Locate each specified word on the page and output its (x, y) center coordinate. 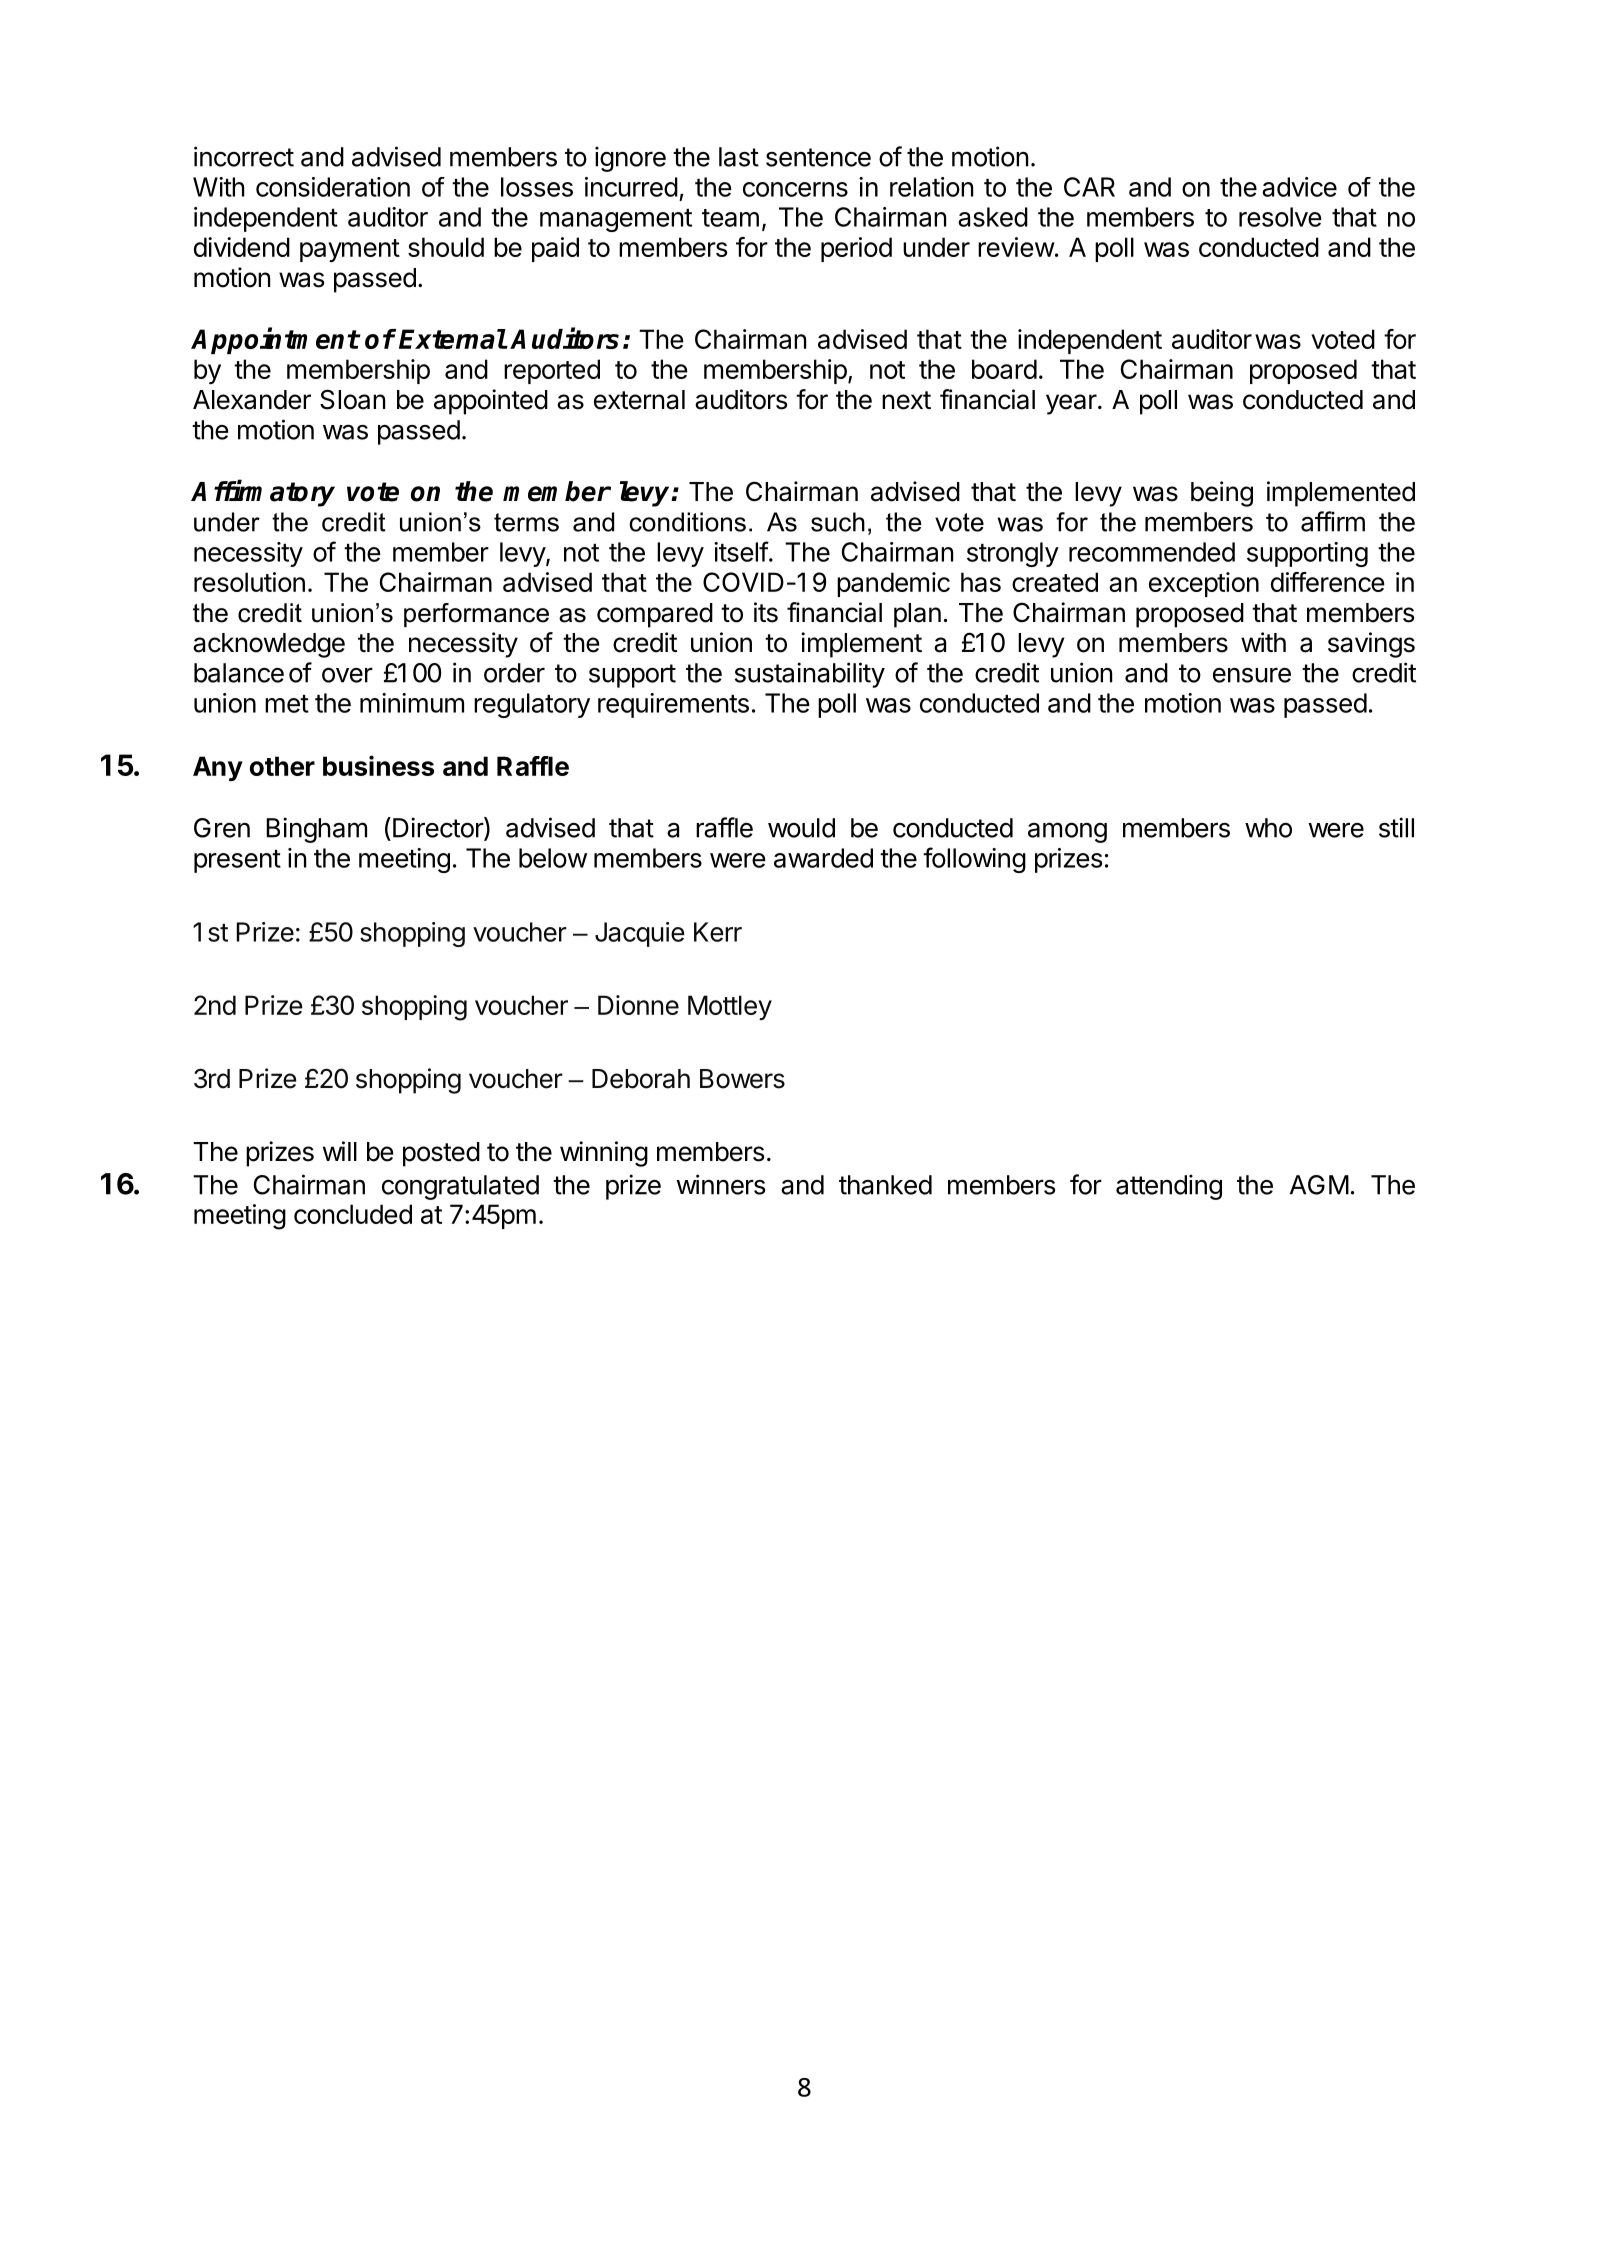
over (347, 675)
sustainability (810, 675)
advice (1299, 187)
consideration (333, 187)
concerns (795, 189)
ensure (1252, 675)
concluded (353, 1214)
